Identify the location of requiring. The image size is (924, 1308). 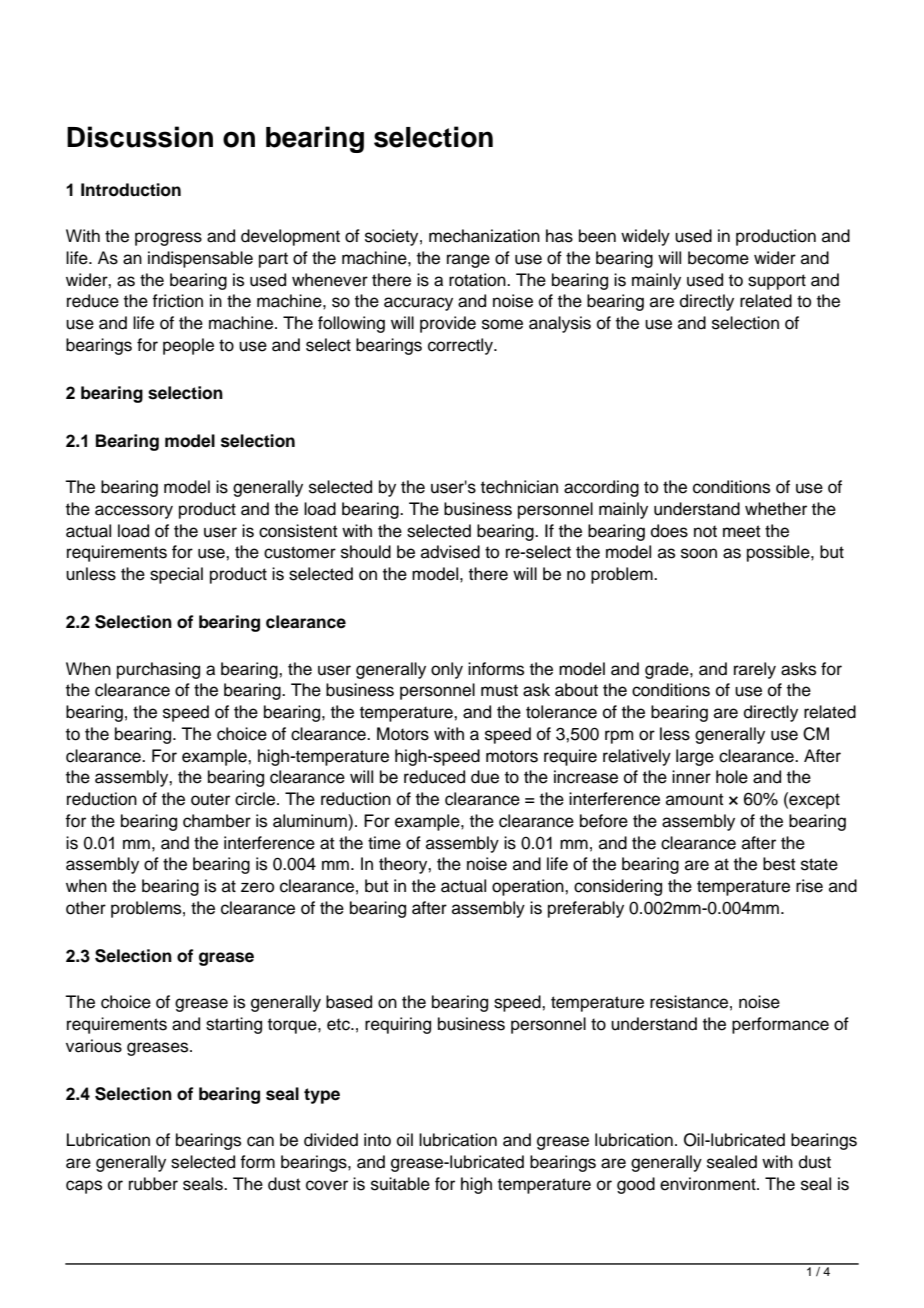
(398, 1025).
